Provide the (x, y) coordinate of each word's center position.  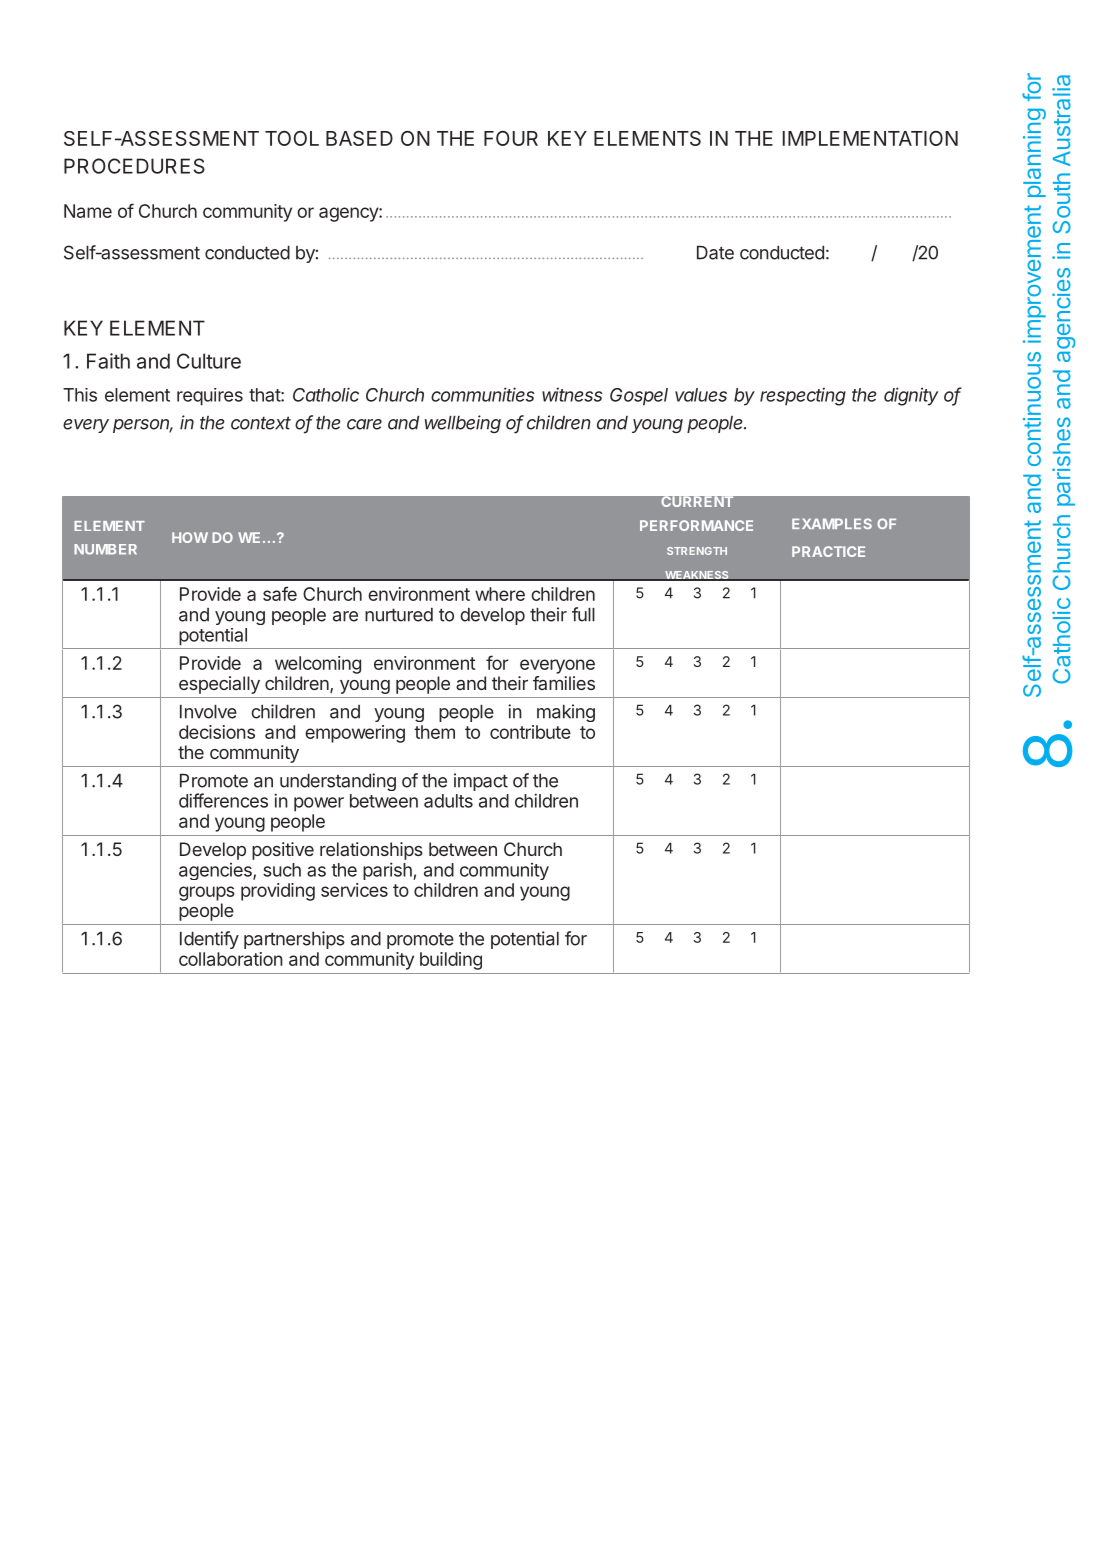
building (451, 961)
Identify (209, 940)
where (500, 594)
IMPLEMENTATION (870, 138)
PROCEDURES (134, 166)
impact (481, 782)
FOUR (511, 138)
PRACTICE (828, 551)
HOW (190, 537)
